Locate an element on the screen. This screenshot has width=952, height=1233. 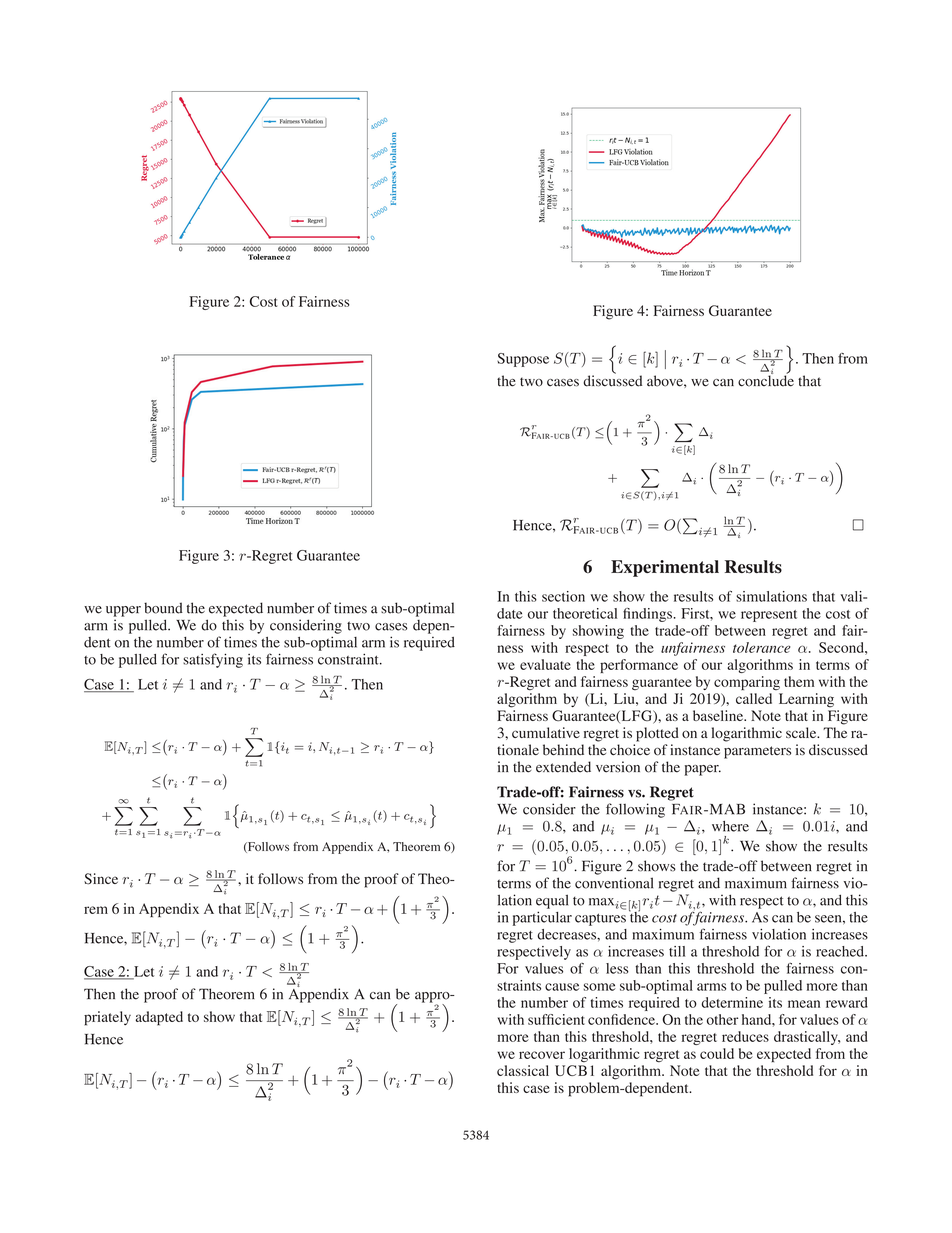
Suppose is located at coordinates (523, 360).
